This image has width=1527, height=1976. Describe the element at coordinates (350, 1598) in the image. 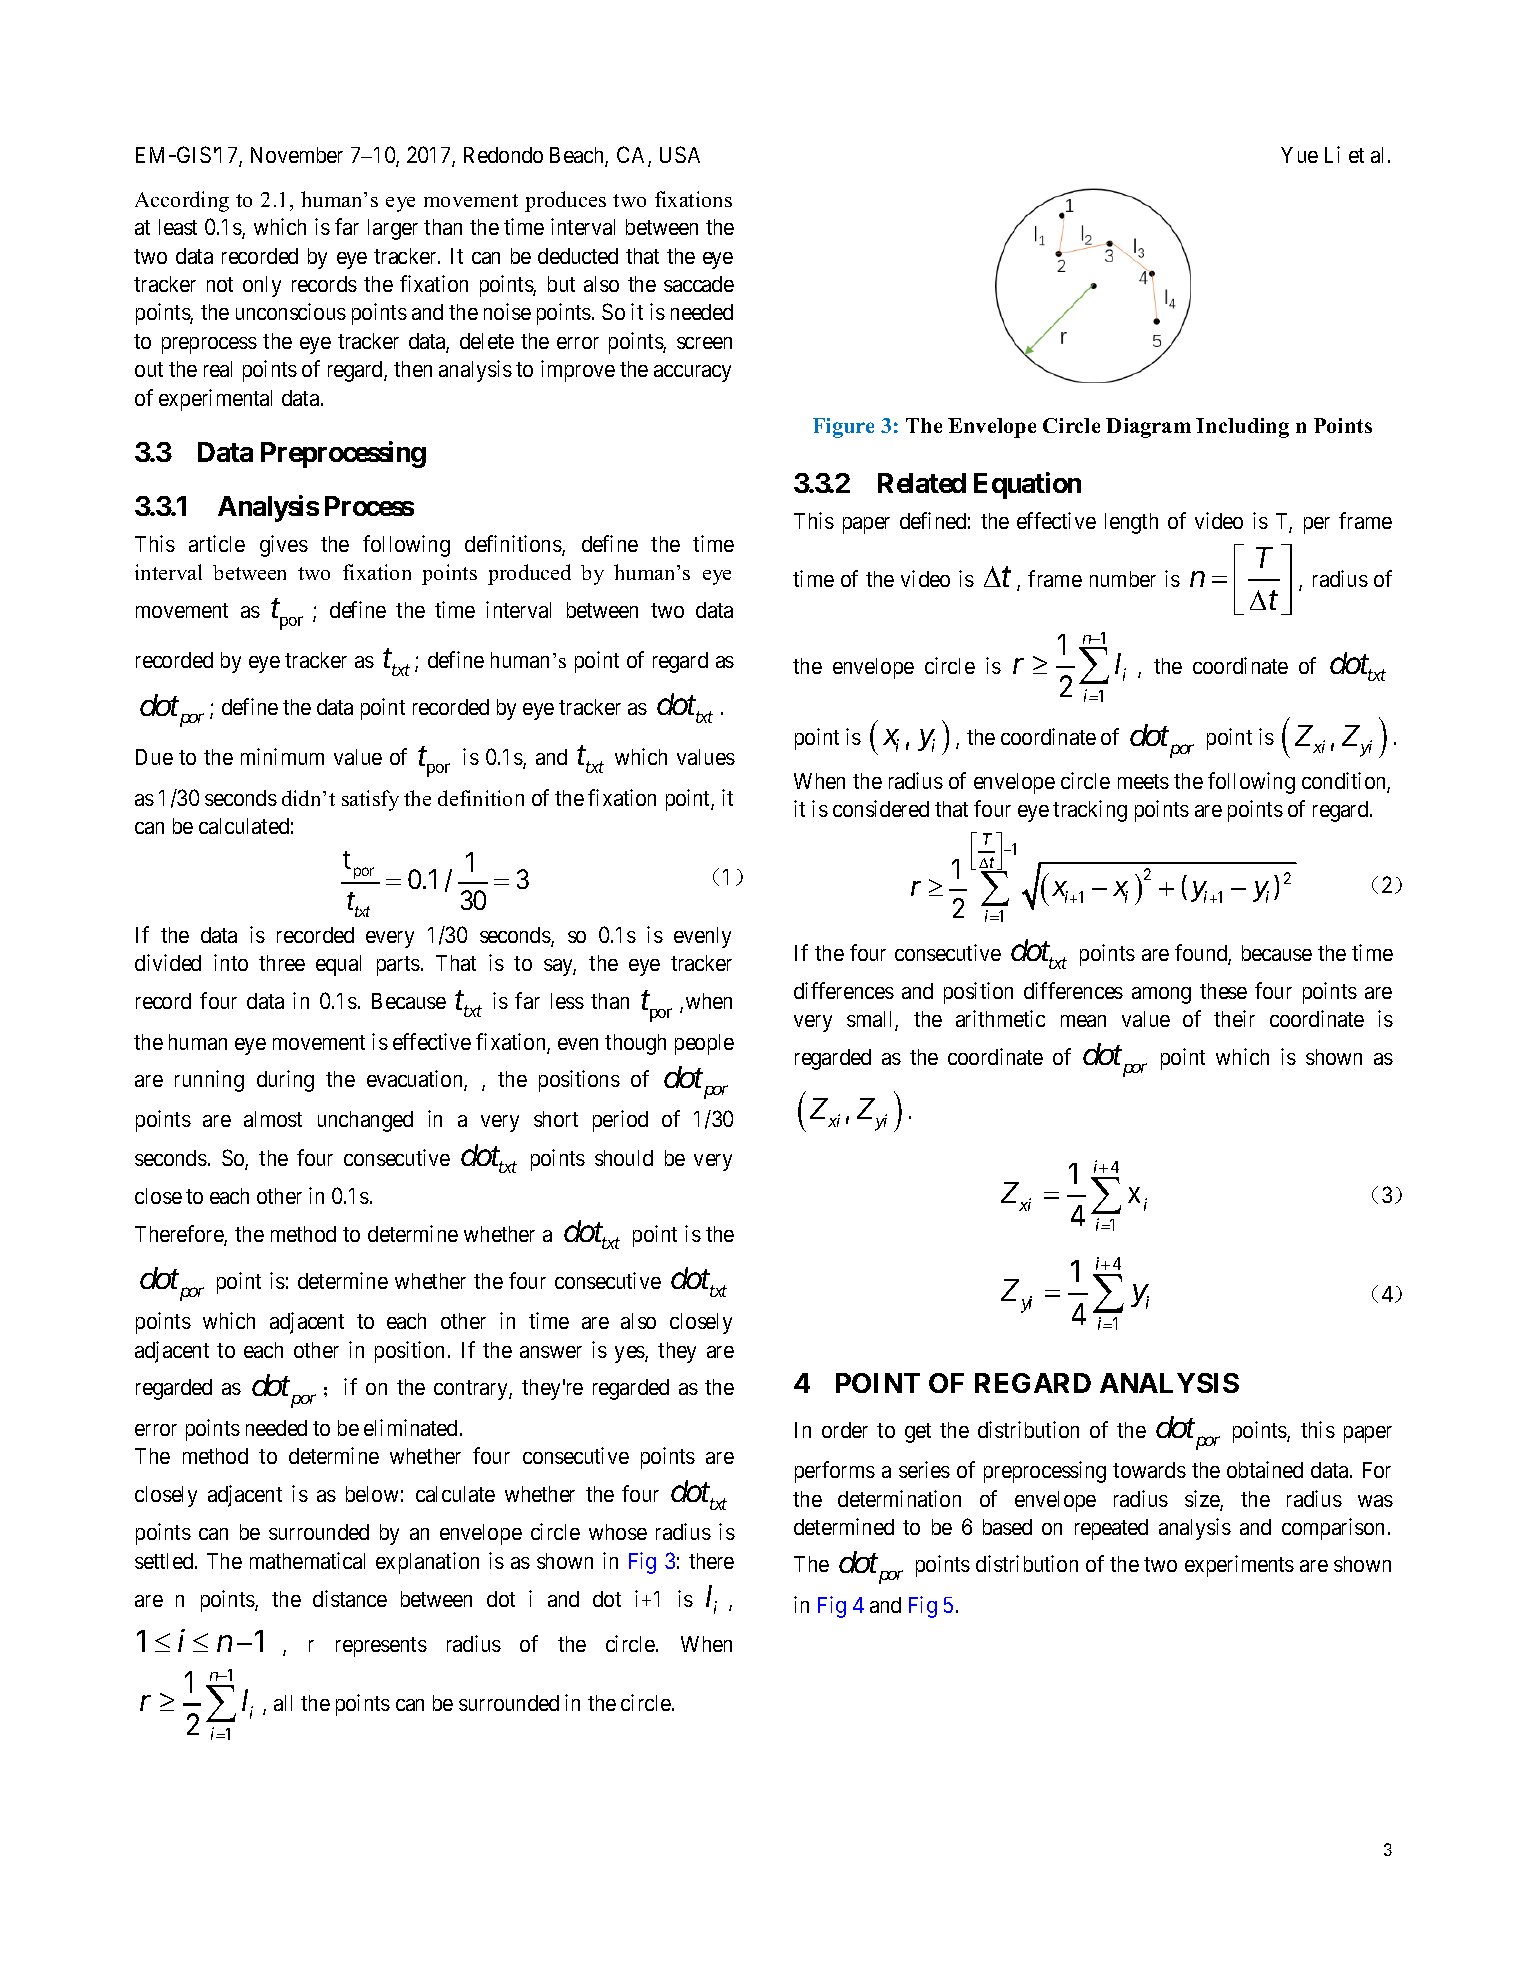

I see `distance` at that location.
